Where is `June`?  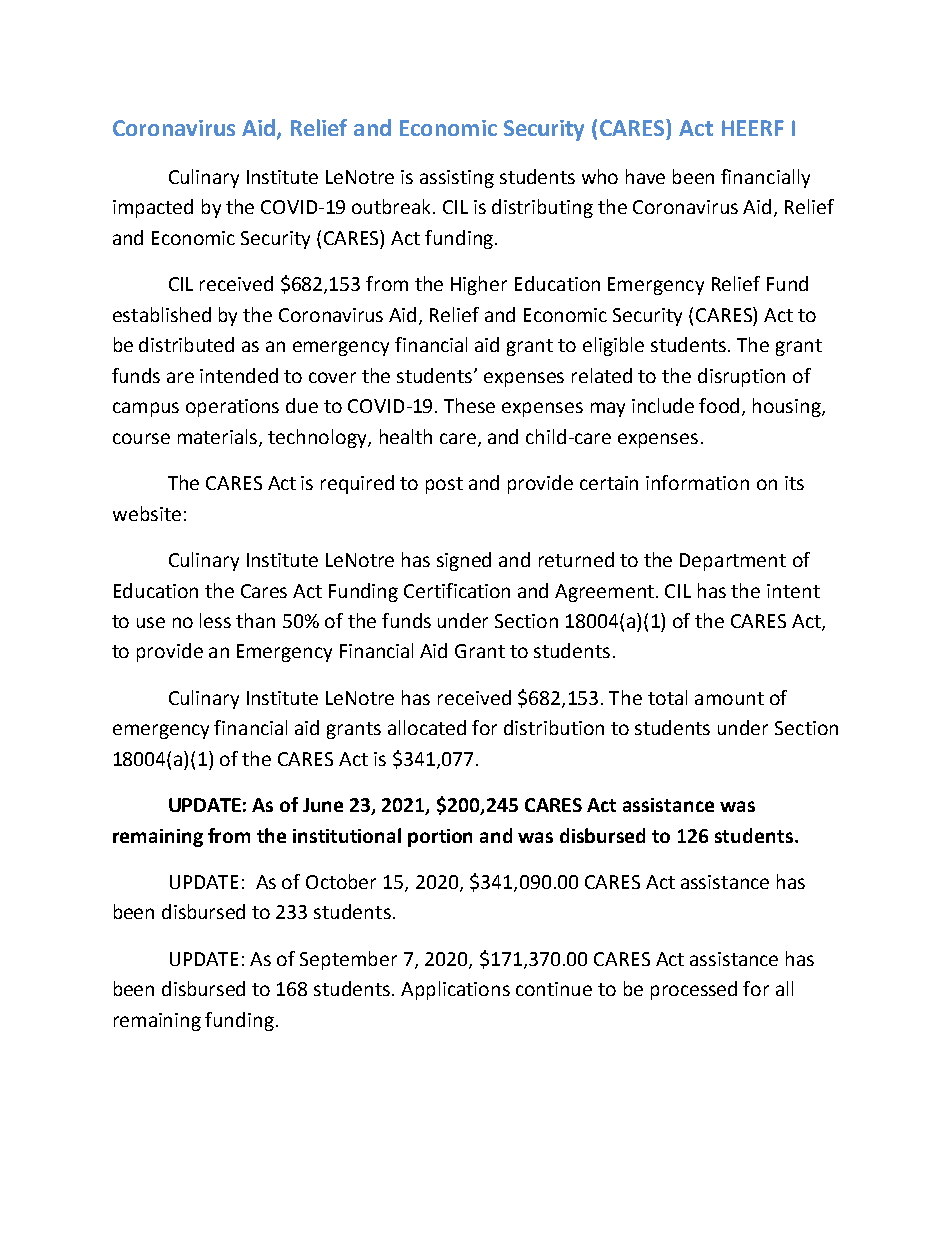
June is located at coordinates (323, 805).
